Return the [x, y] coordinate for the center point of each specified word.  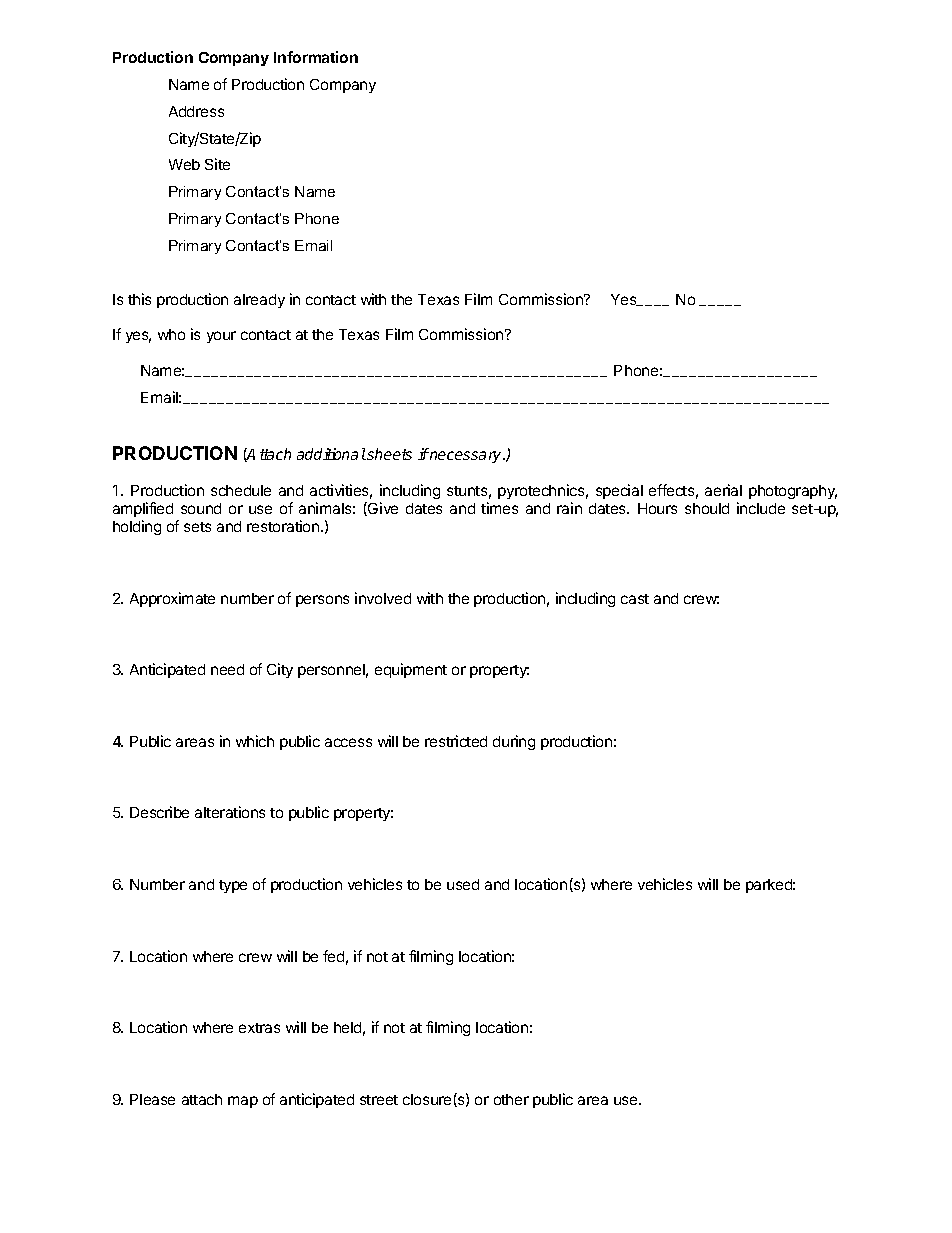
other [511, 1099]
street [379, 1100]
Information [316, 57]
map [243, 1102]
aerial [723, 490]
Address [196, 111]
